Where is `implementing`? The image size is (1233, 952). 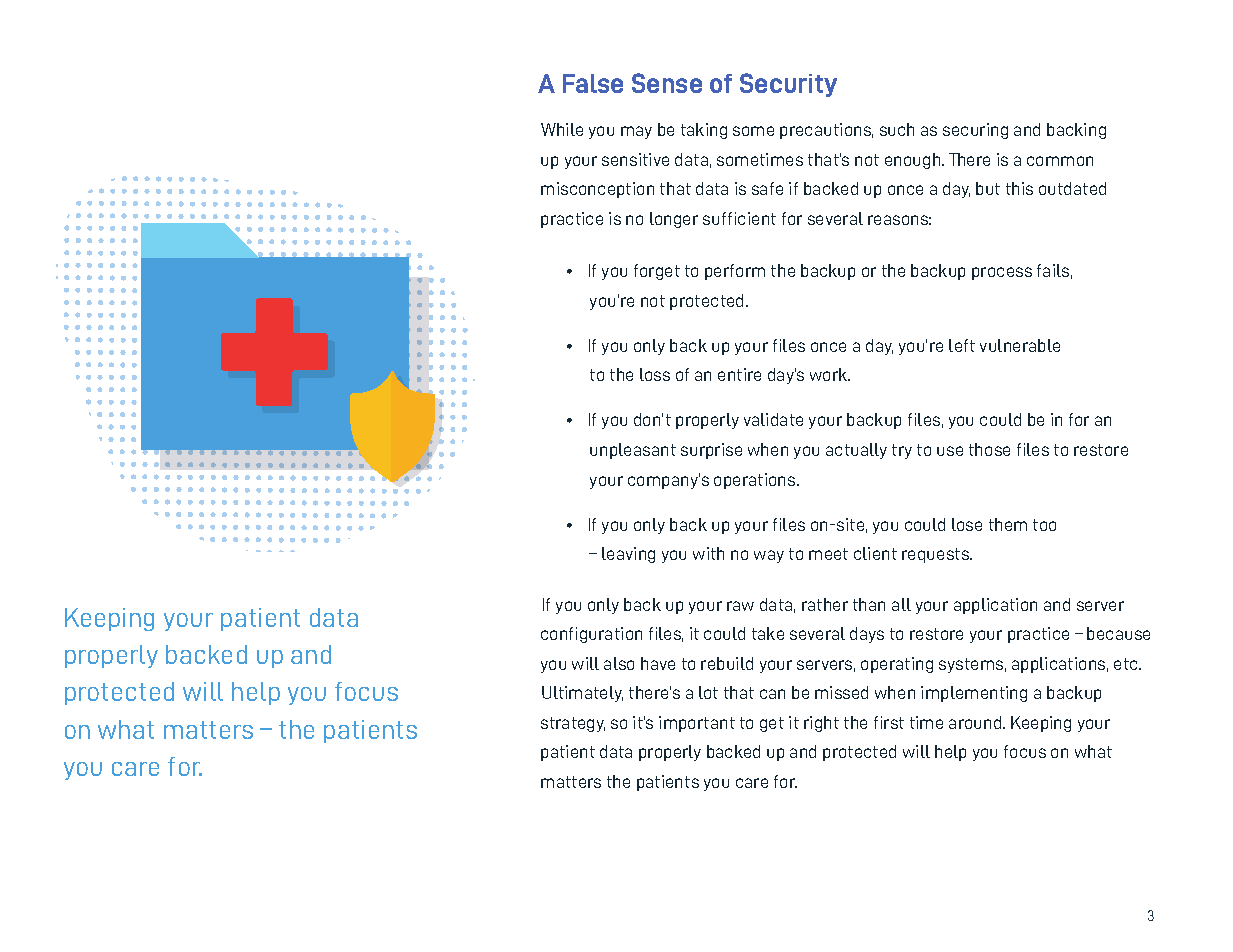
implementing is located at coordinates (974, 694).
